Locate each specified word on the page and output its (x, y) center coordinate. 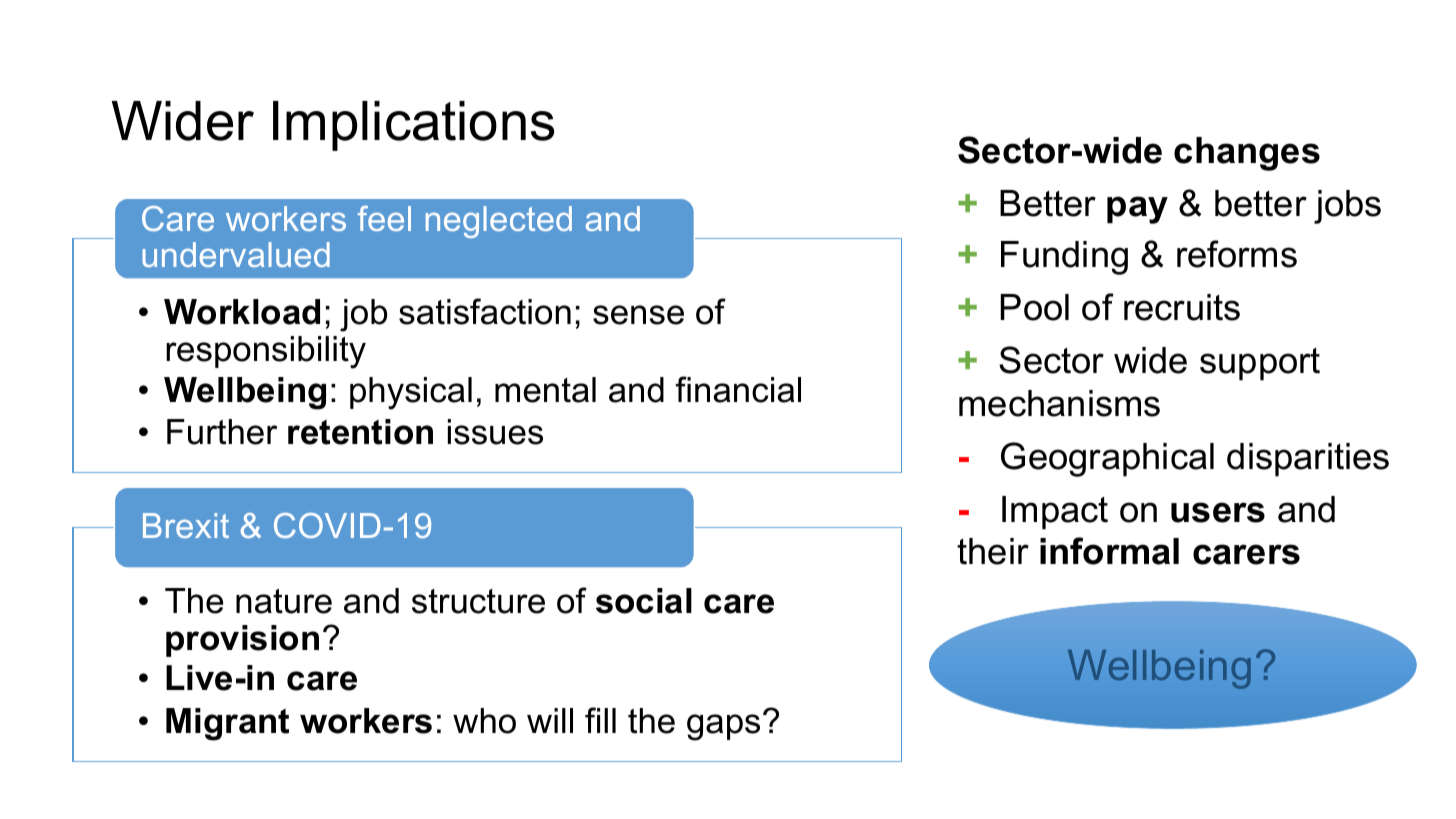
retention (360, 432)
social (644, 601)
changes (1247, 154)
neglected (499, 222)
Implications (413, 126)
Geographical (1107, 459)
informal (1109, 551)
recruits (1182, 307)
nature (284, 601)
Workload (242, 312)
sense (638, 315)
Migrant (227, 724)
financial (738, 389)
